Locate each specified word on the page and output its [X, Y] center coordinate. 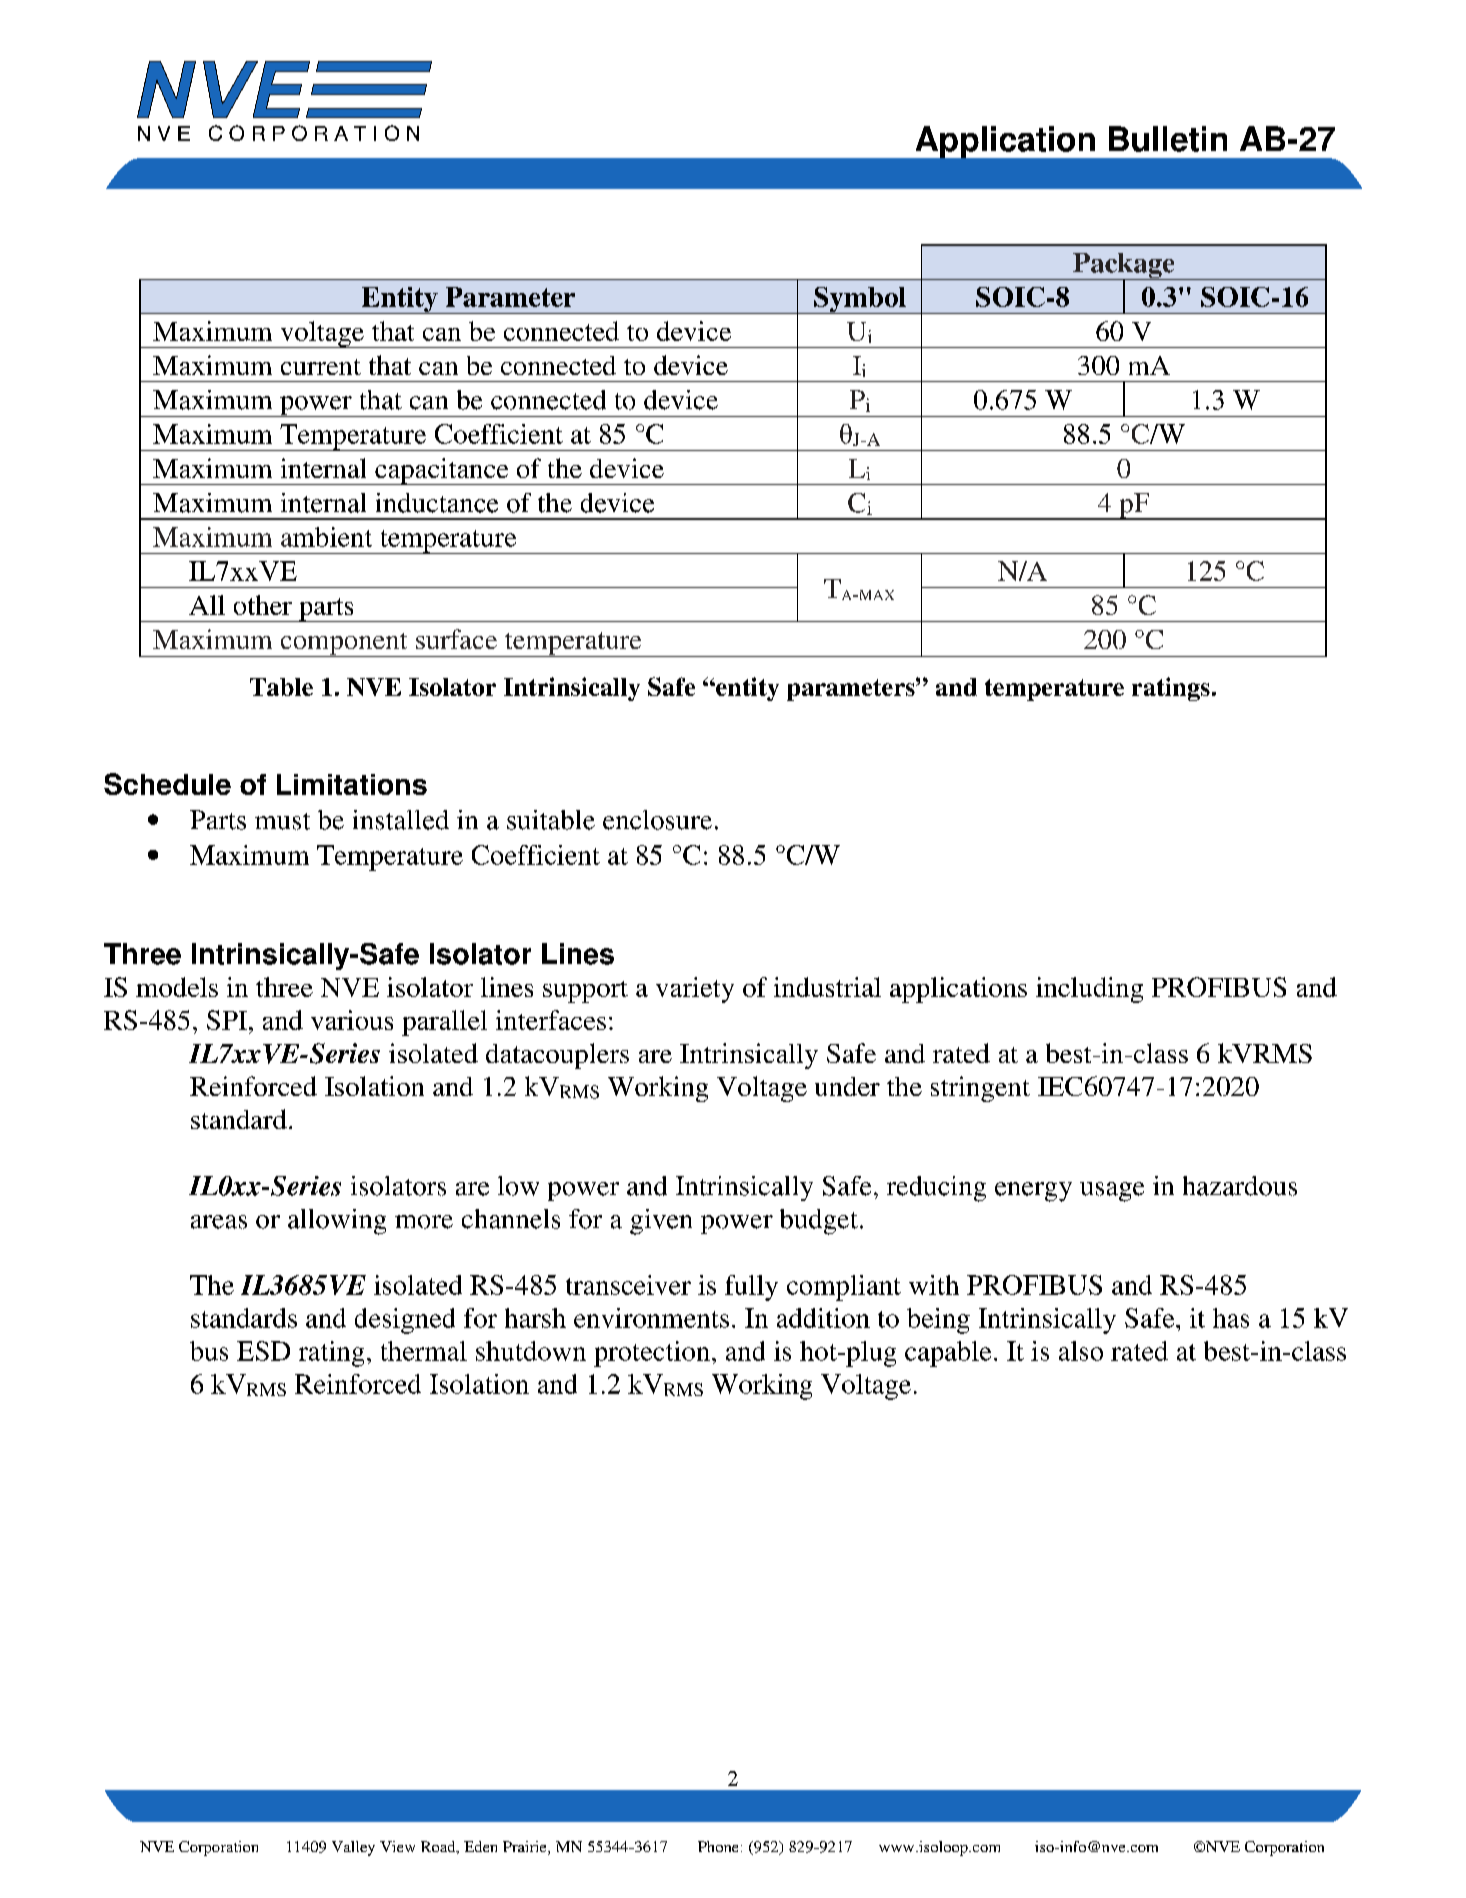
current [321, 367]
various [352, 1020]
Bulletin [1168, 139]
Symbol [860, 300]
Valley [353, 1848]
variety [695, 990]
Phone [718, 1846]
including [1089, 990]
